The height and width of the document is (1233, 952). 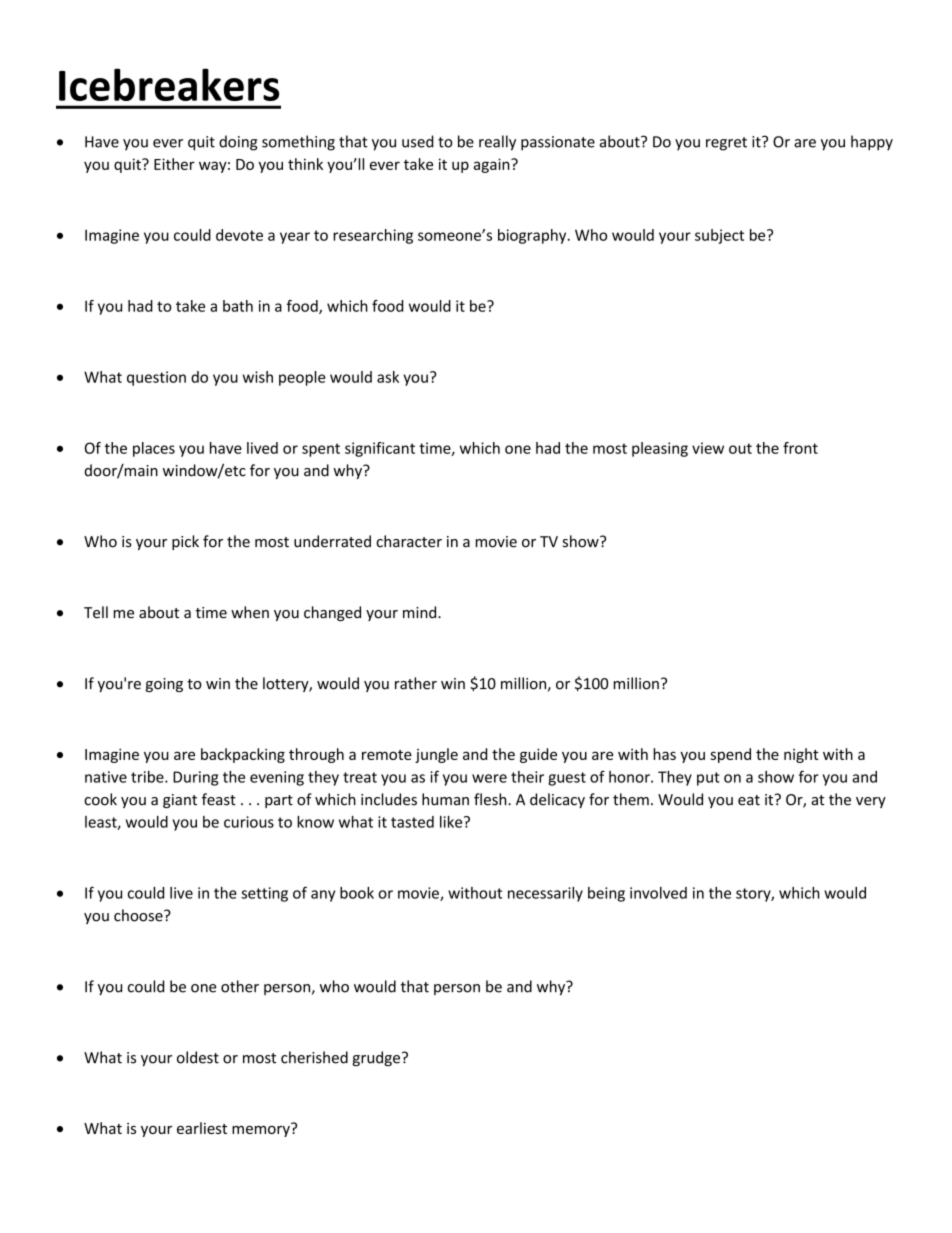 I want to click on were, so click(x=489, y=778).
